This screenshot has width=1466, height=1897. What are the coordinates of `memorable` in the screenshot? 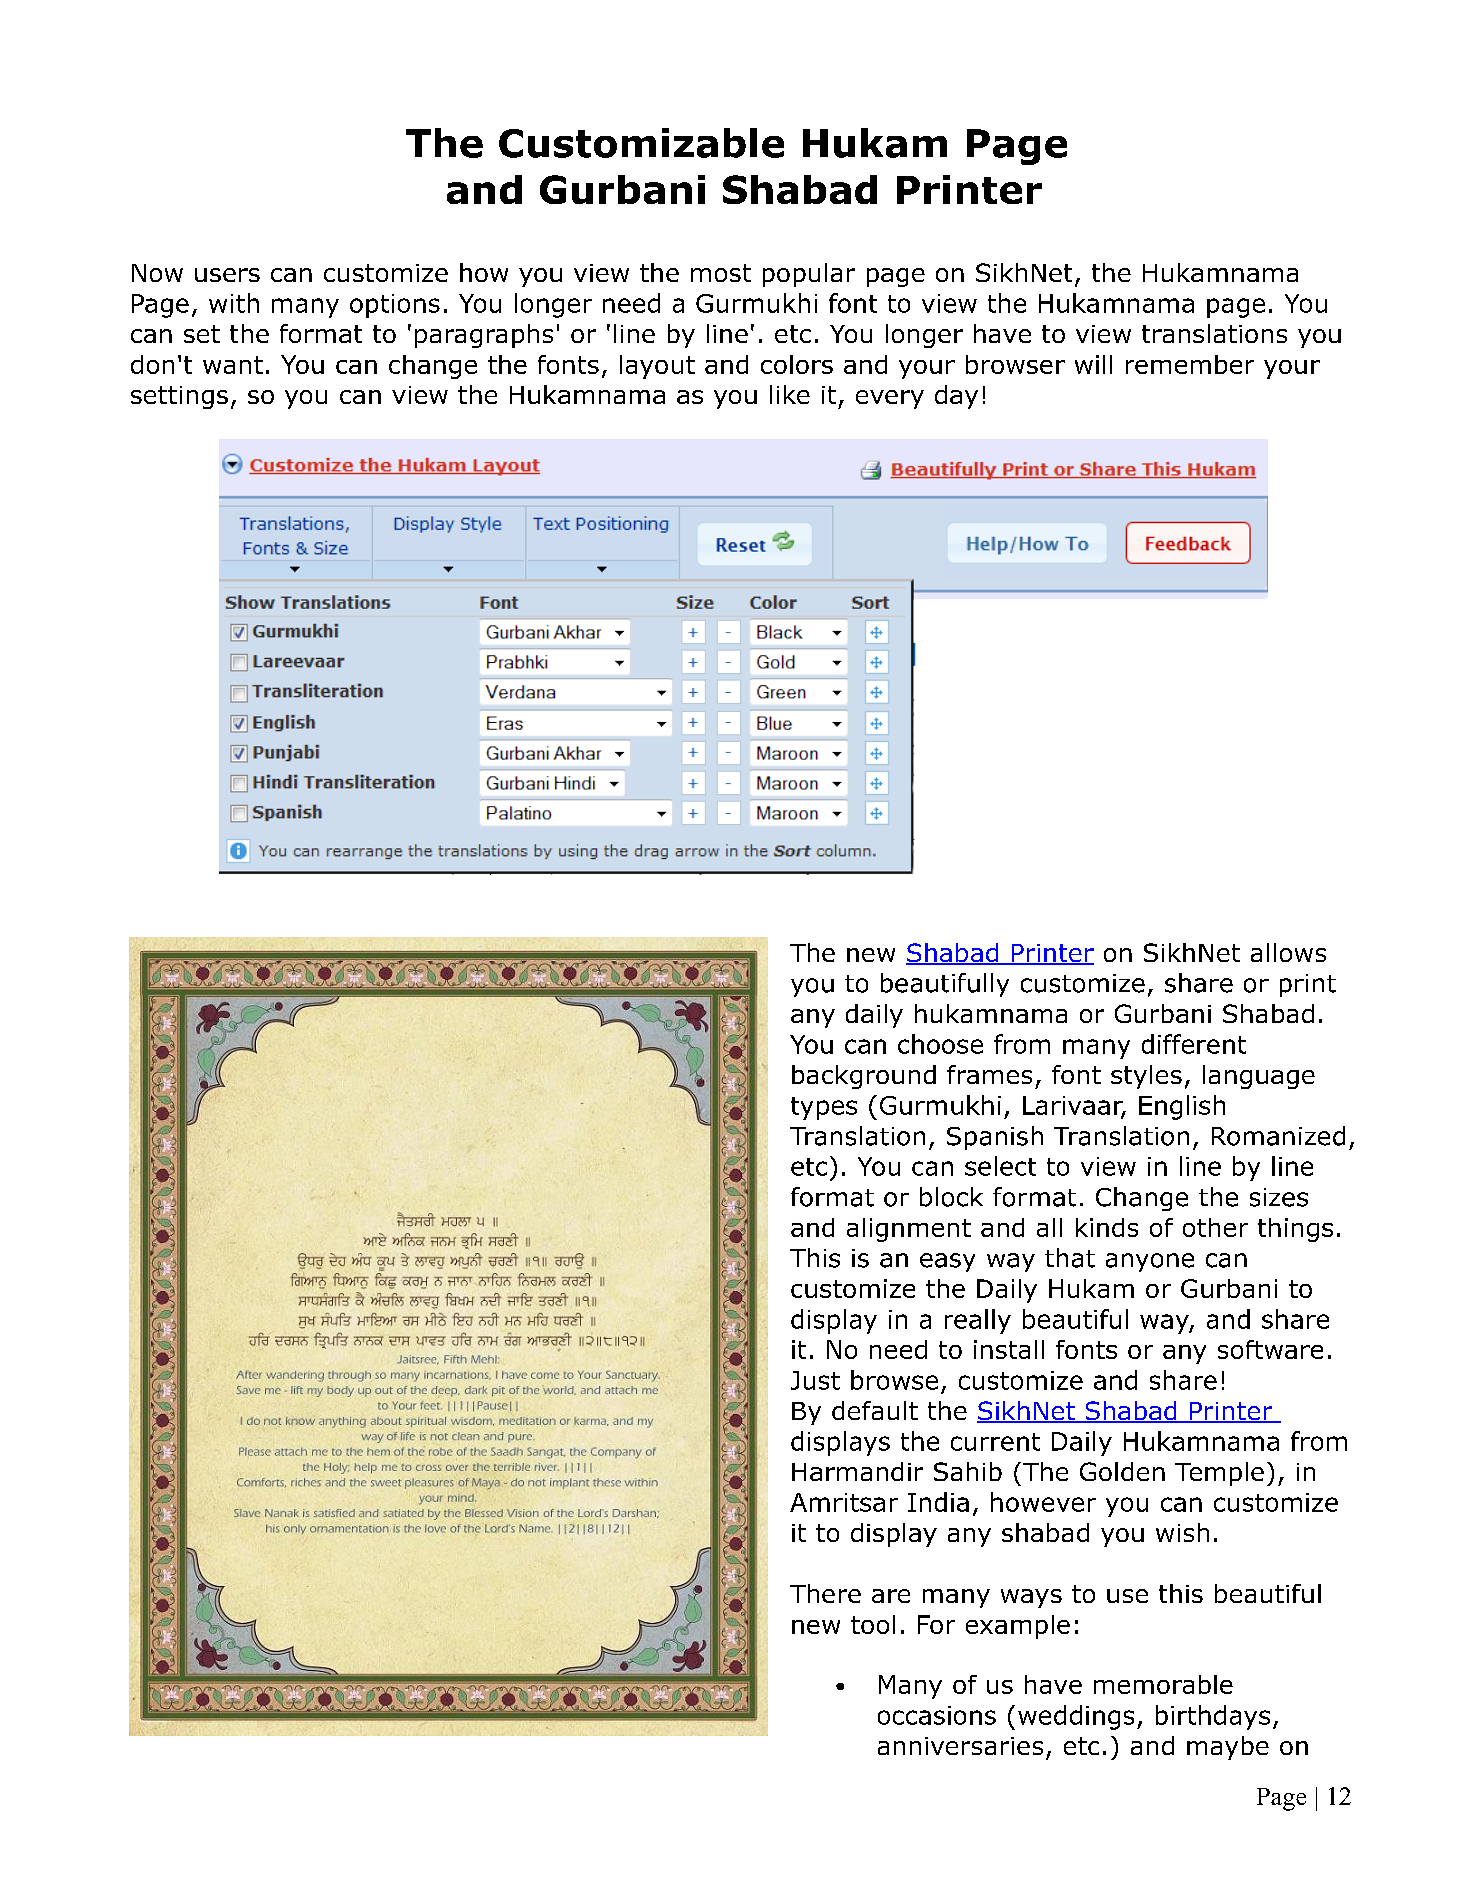 It's located at (1163, 1684).
